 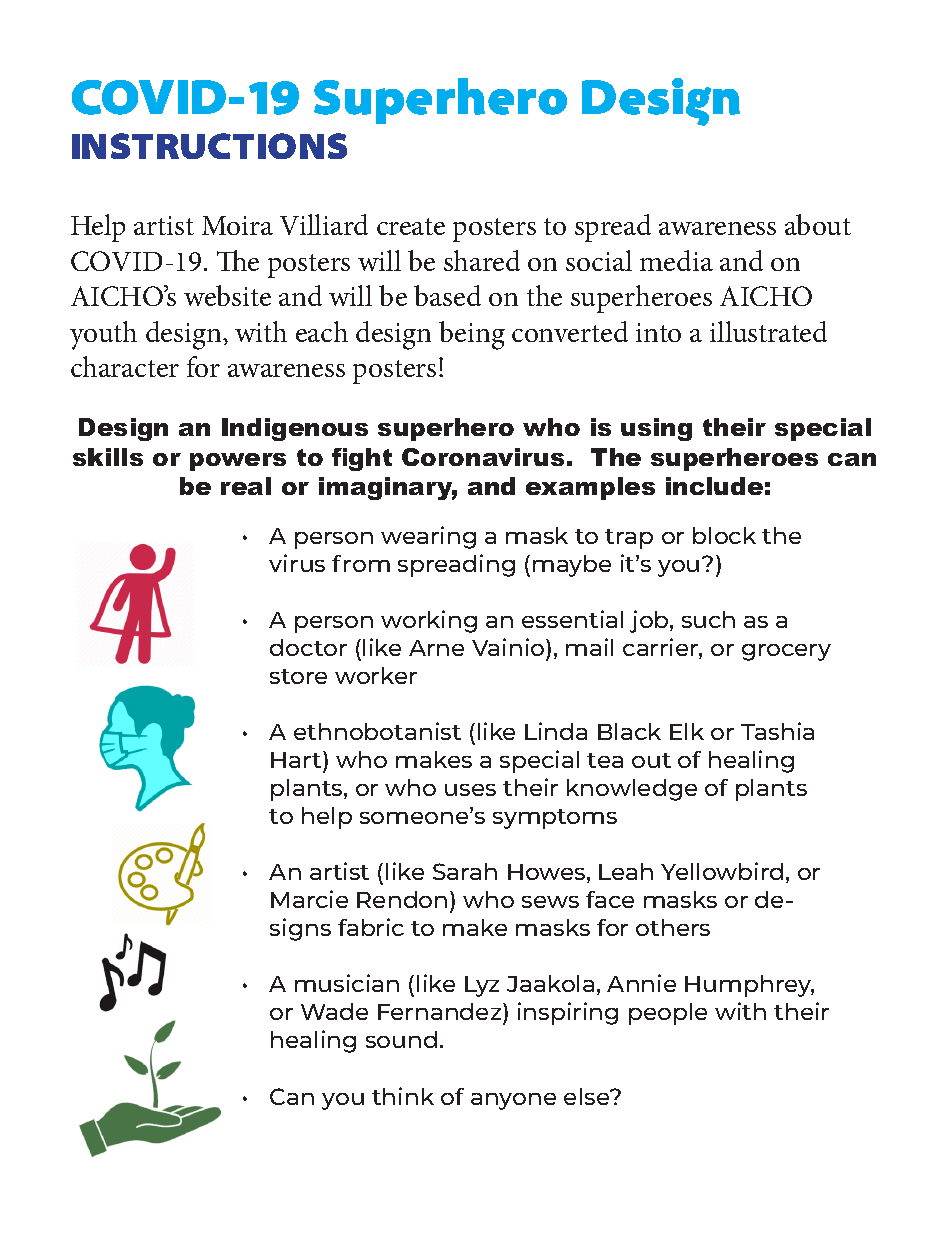 I want to click on such, so click(x=708, y=619).
